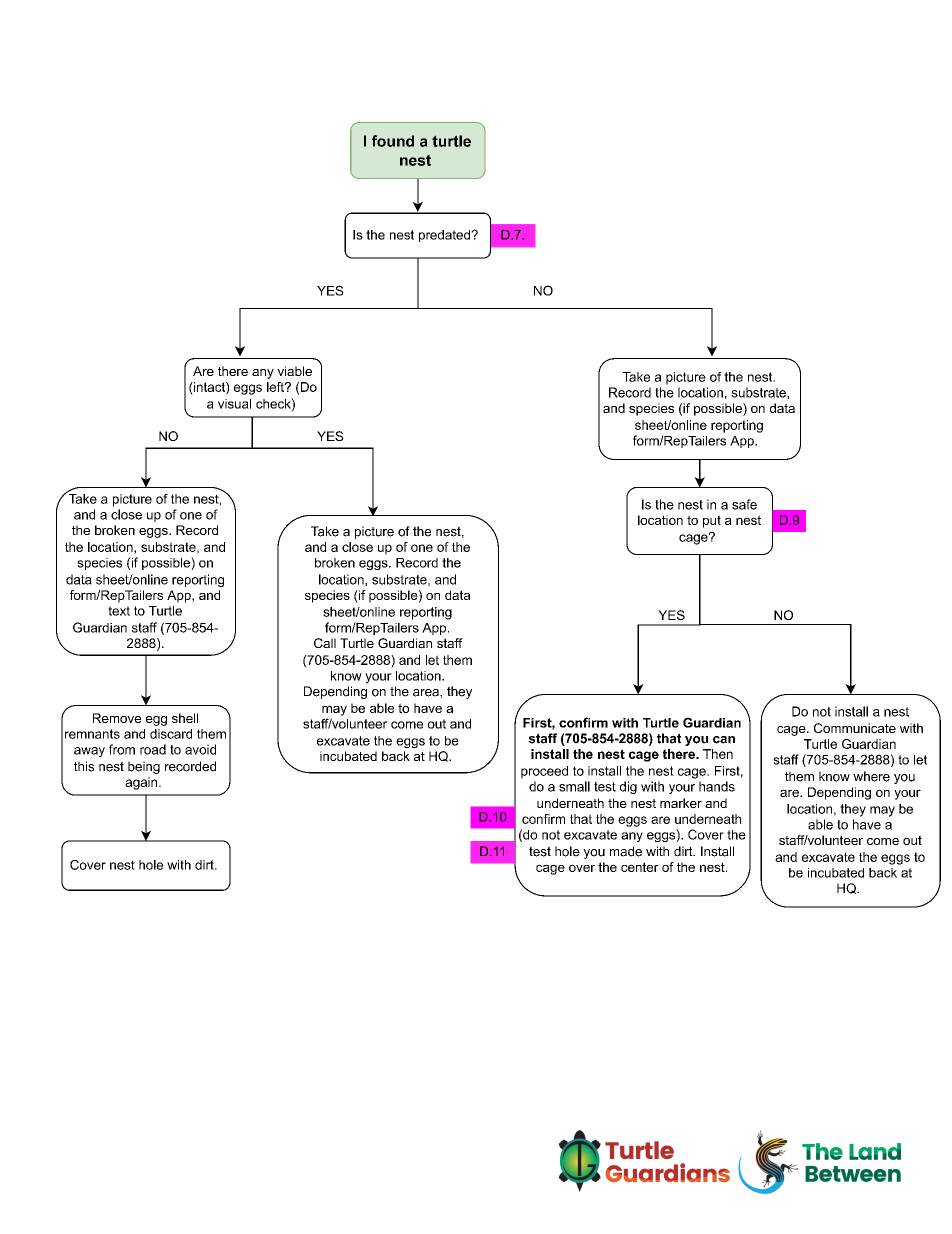  I want to click on again, so click(142, 783).
